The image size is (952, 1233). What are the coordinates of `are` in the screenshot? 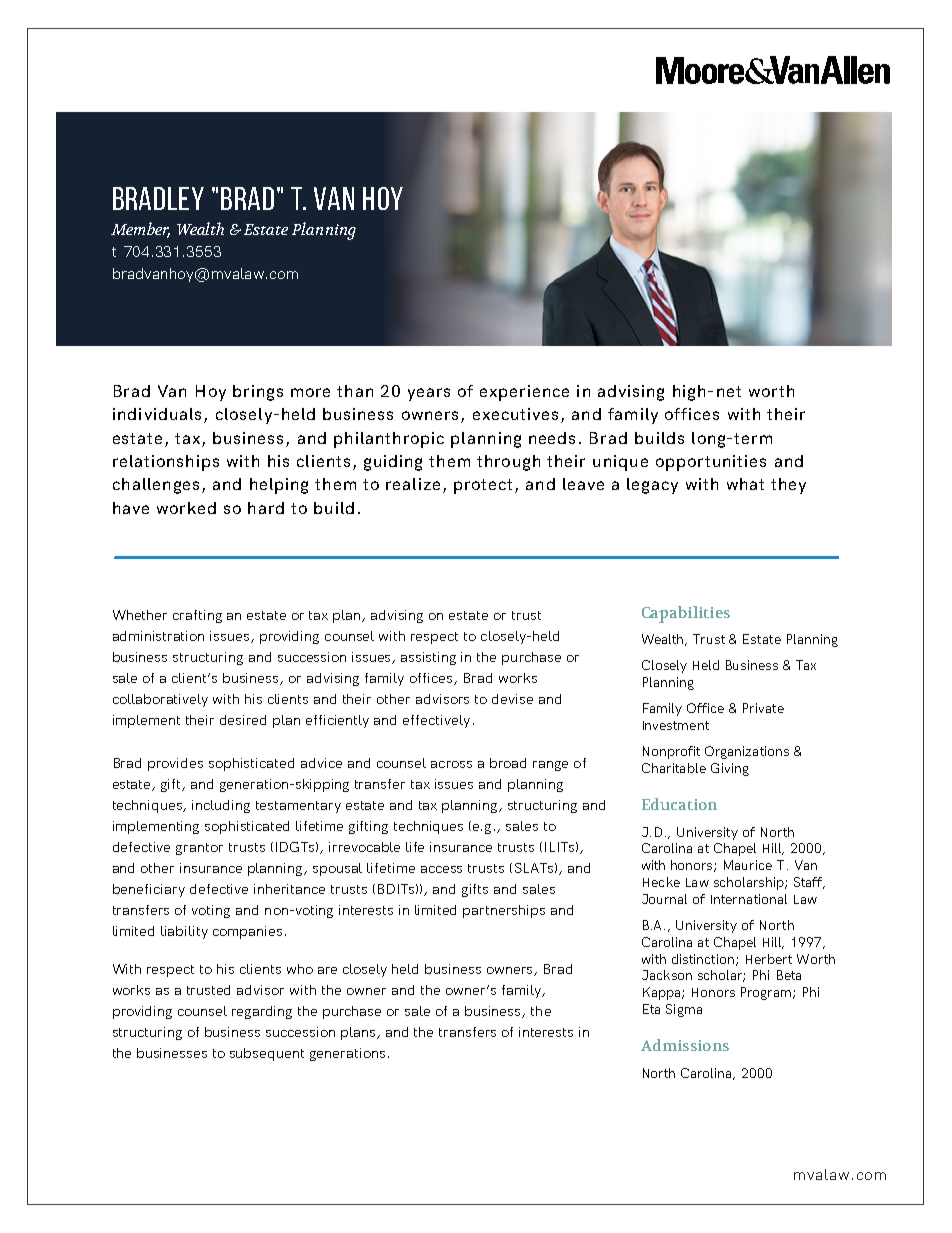 It's located at (327, 970).
